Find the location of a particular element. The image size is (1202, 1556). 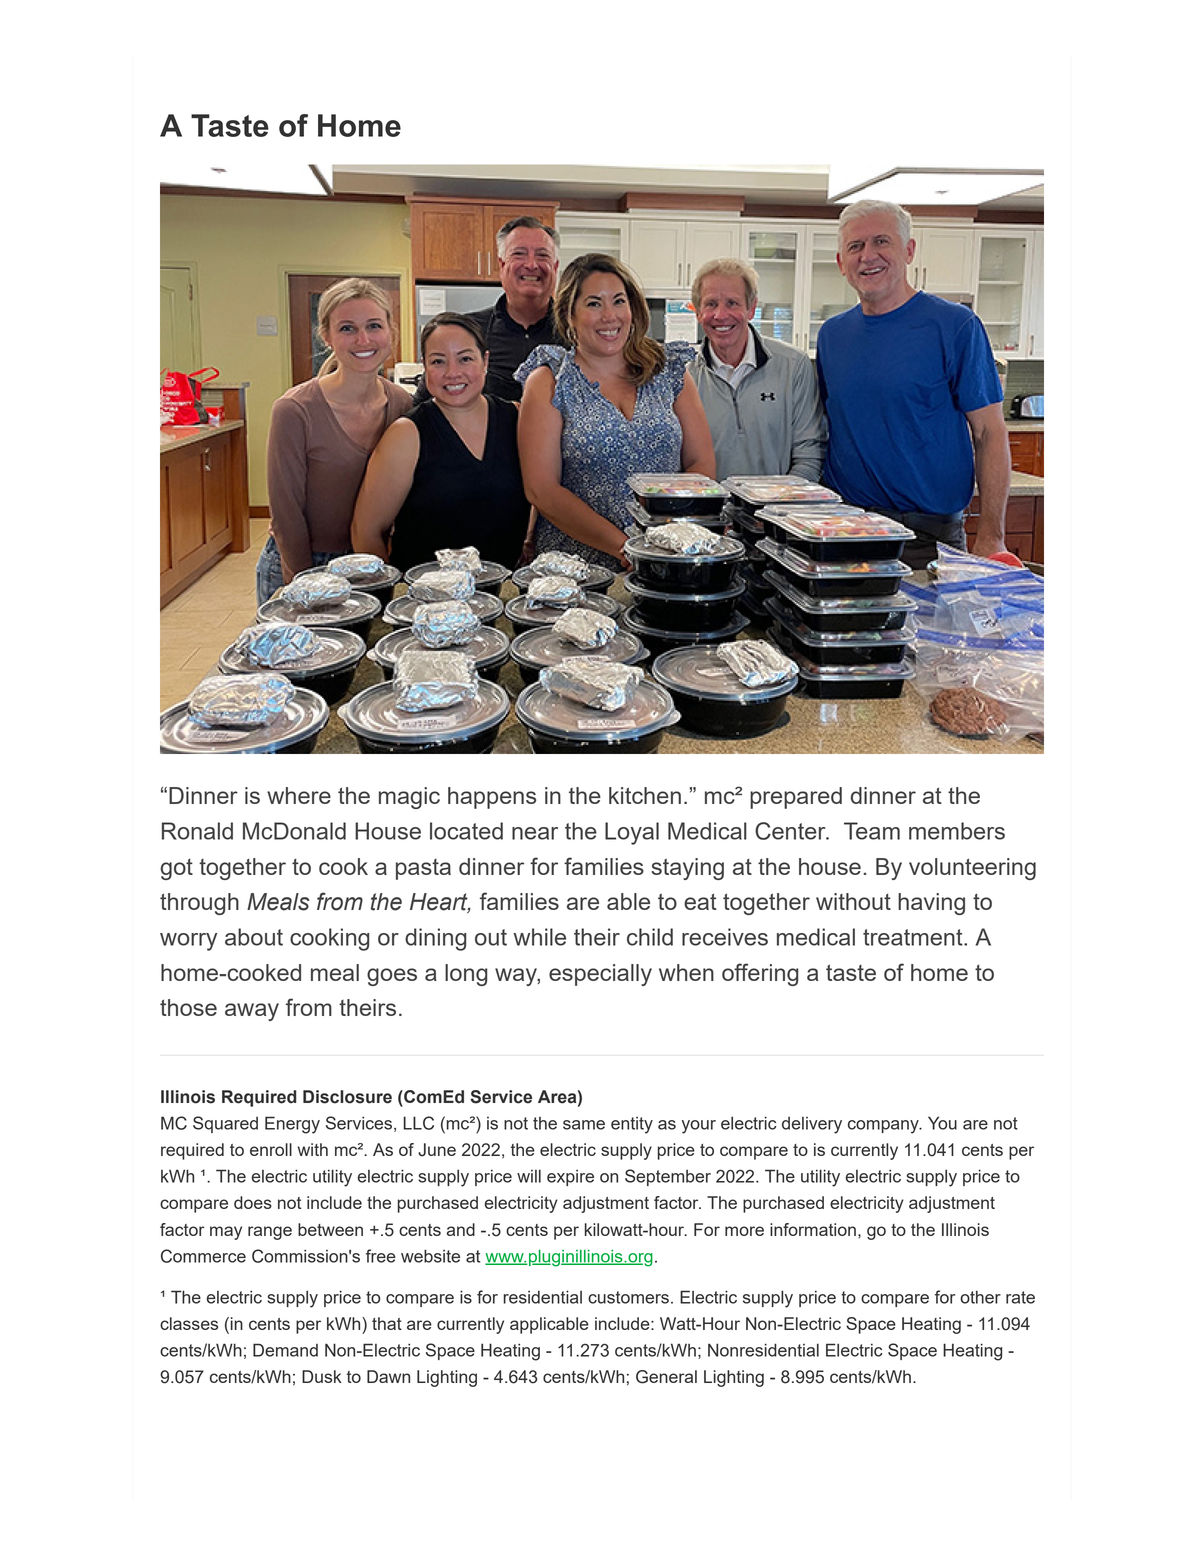

General is located at coordinates (666, 1377).
